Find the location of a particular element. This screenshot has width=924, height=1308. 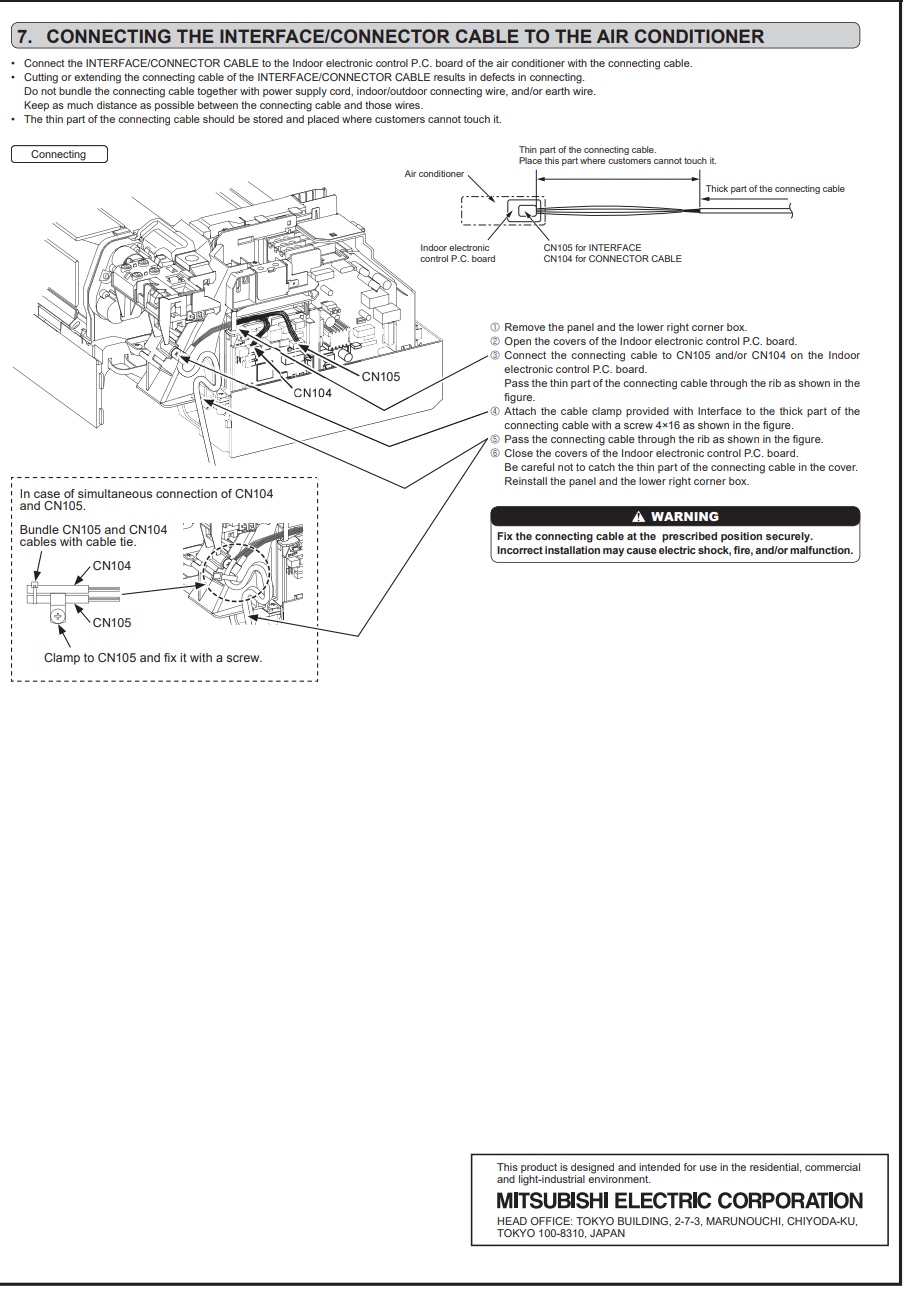

product is located at coordinates (539, 1168).
